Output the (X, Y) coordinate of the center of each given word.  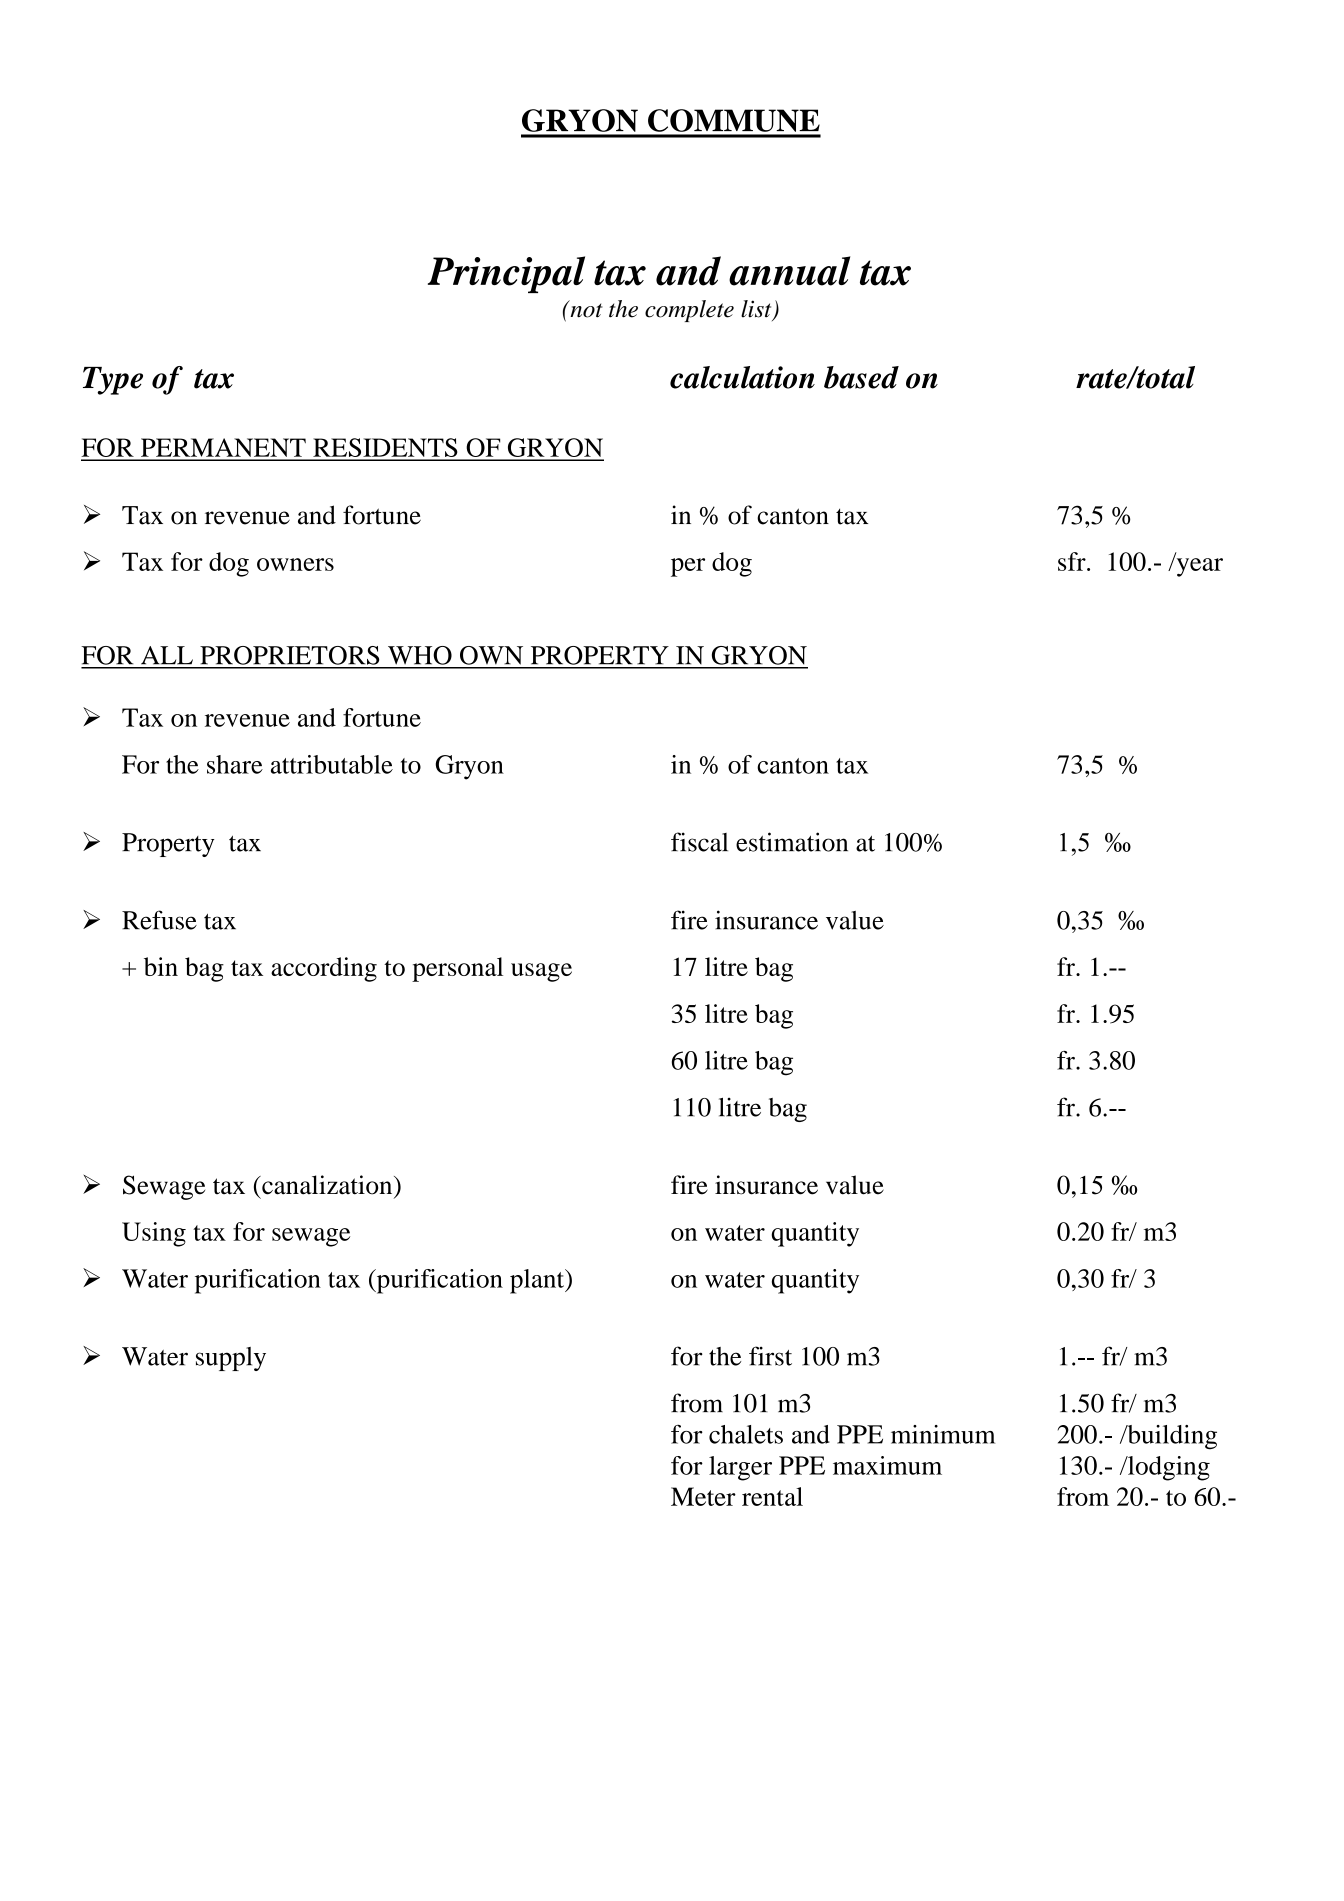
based (861, 377)
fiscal (699, 842)
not (585, 309)
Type (113, 381)
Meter (703, 1496)
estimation (792, 842)
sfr (1073, 561)
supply (231, 1359)
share (235, 764)
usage (541, 972)
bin (161, 966)
